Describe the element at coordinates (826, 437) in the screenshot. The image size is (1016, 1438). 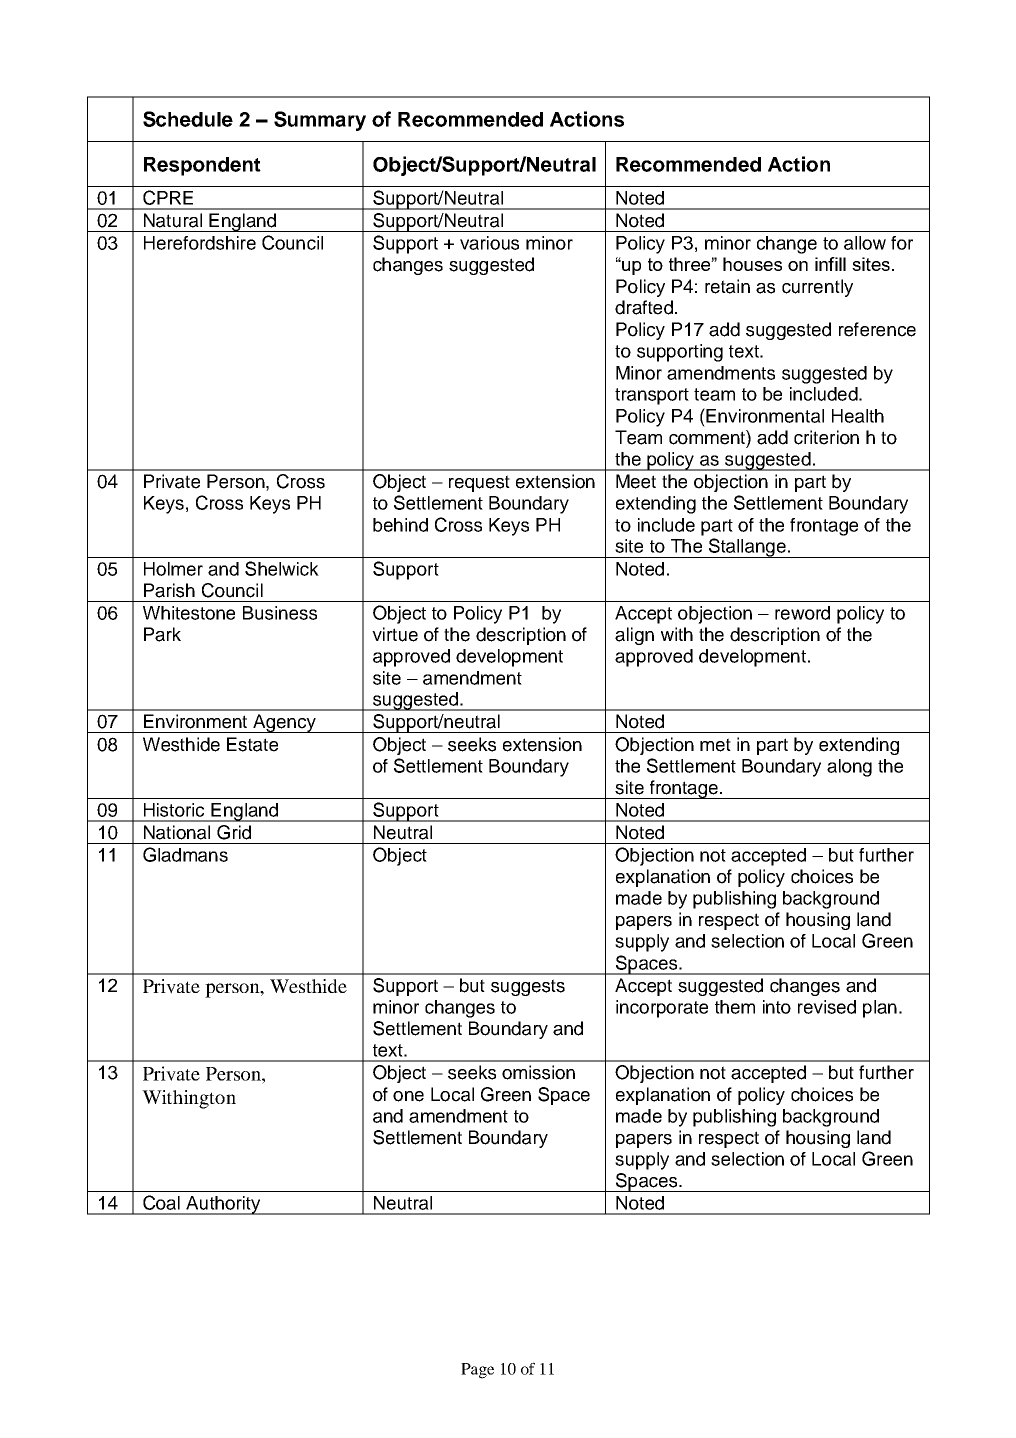
I see `criterion` at that location.
